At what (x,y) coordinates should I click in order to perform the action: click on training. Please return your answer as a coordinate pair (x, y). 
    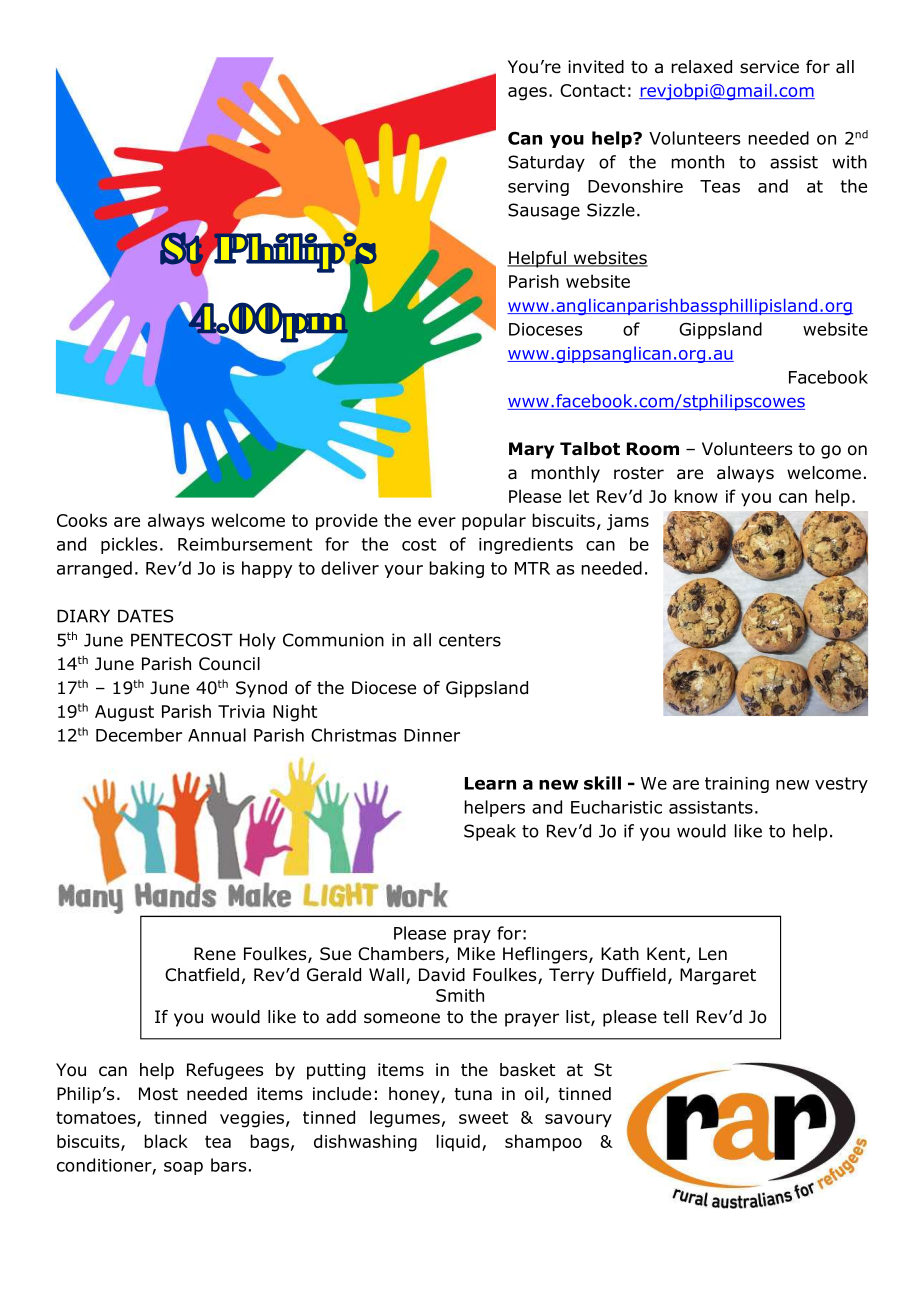
    Looking at the image, I should click on (737, 785).
